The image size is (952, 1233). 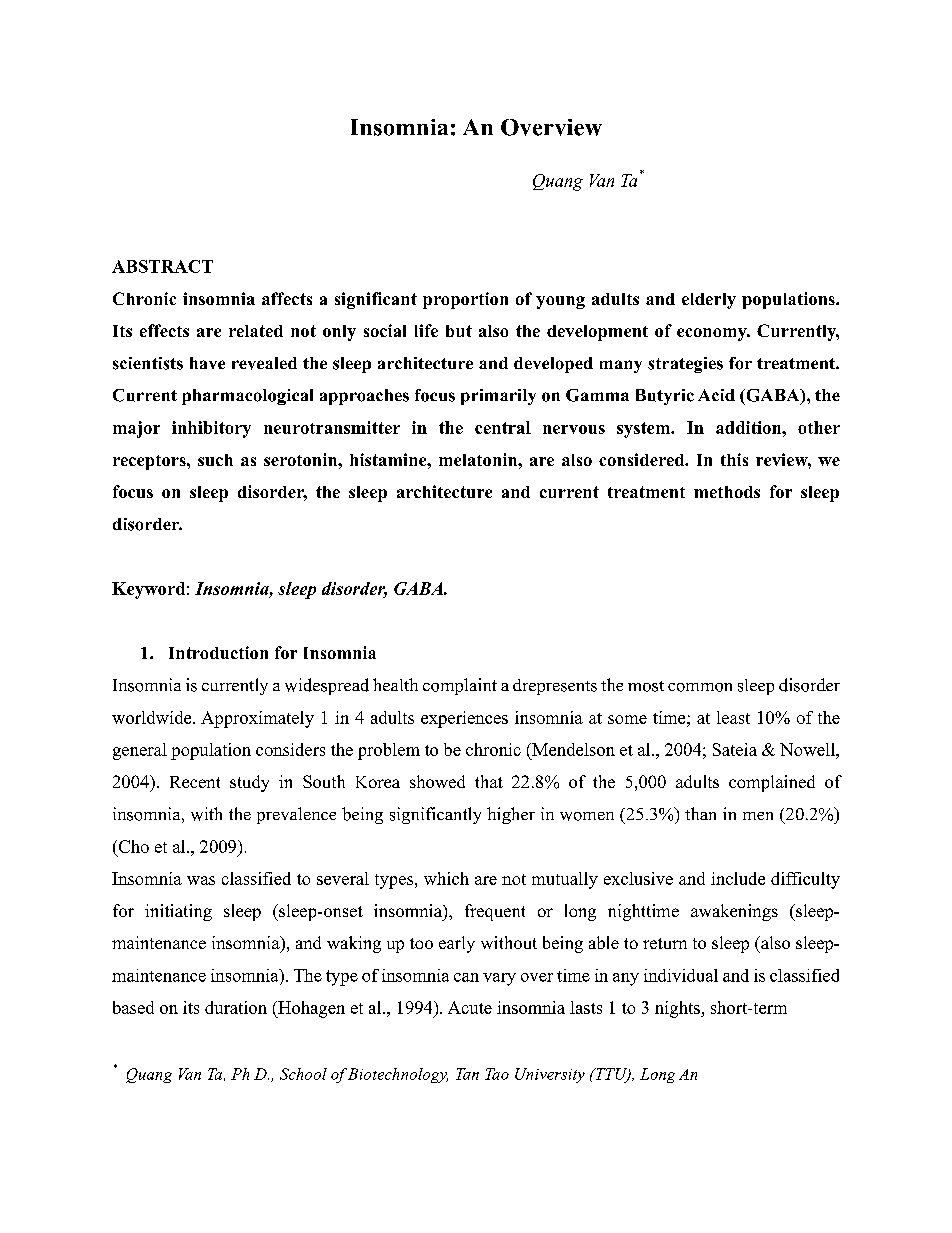 What do you see at coordinates (460, 686) in the screenshot?
I see `complaint` at bounding box center [460, 686].
